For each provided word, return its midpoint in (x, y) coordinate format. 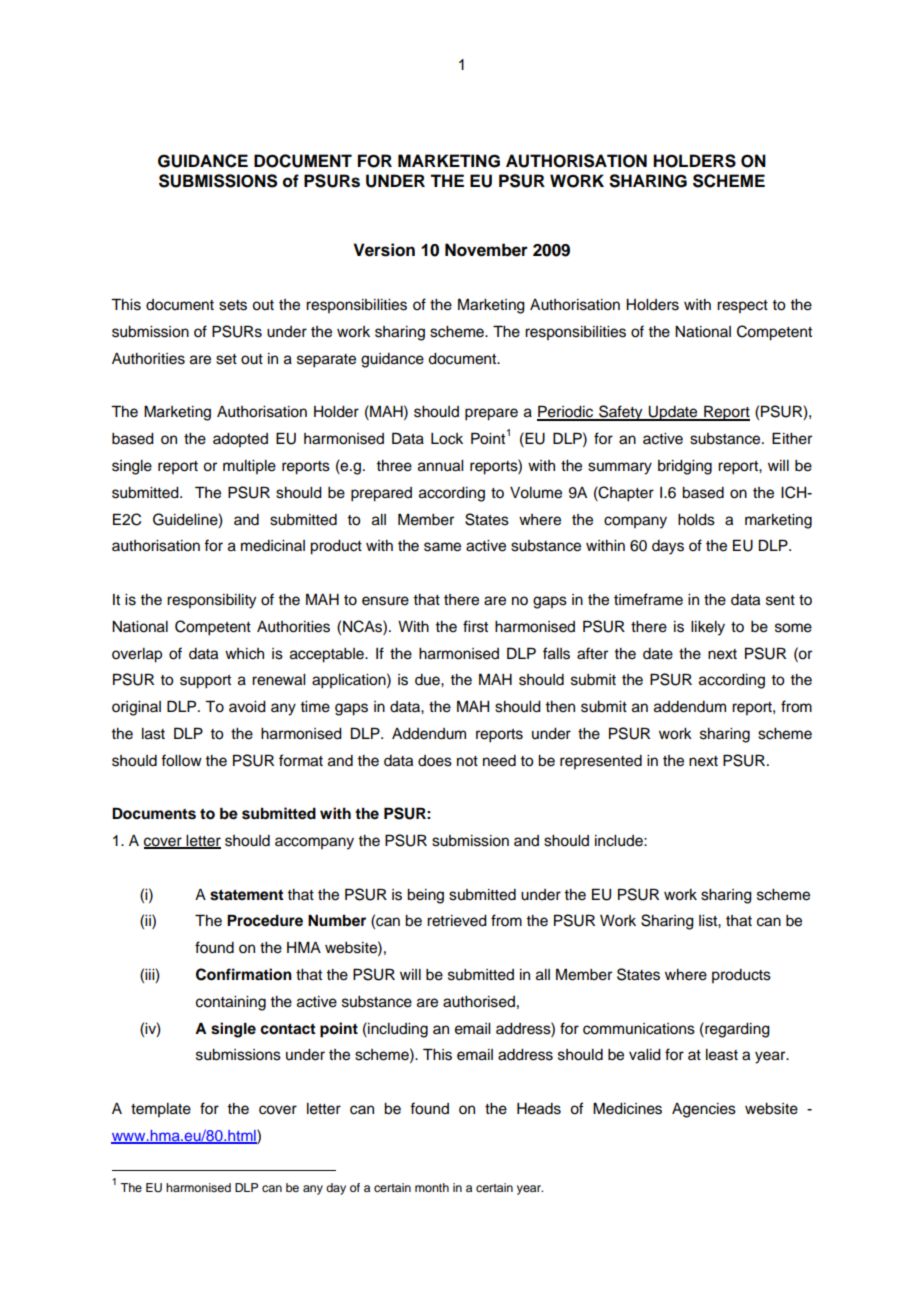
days (668, 547)
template (161, 1110)
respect (742, 306)
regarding (736, 1030)
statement (246, 895)
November (486, 250)
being (425, 896)
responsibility (211, 601)
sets (233, 305)
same (442, 547)
